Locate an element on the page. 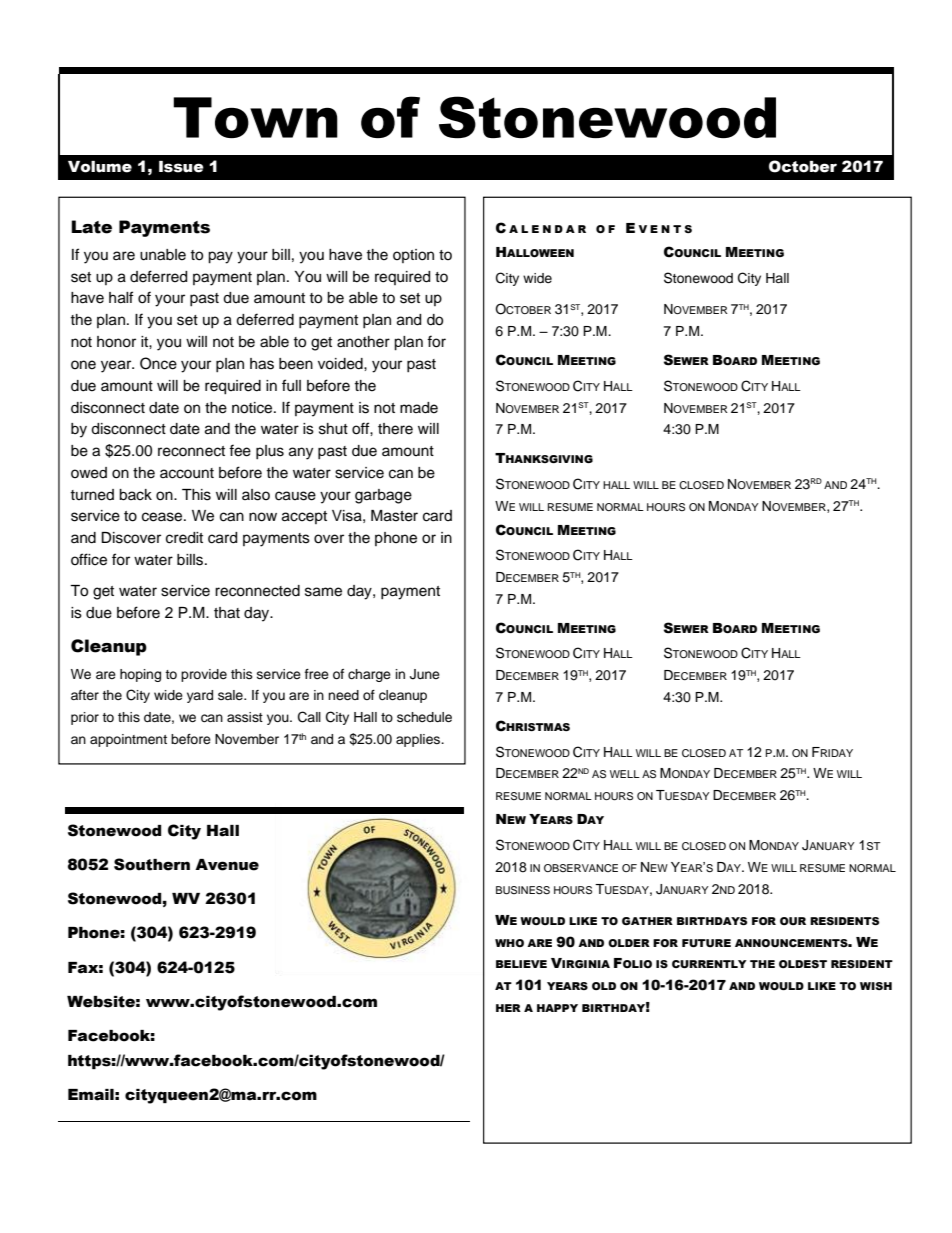 The height and width of the document is (1233, 952). Master is located at coordinates (394, 516).
